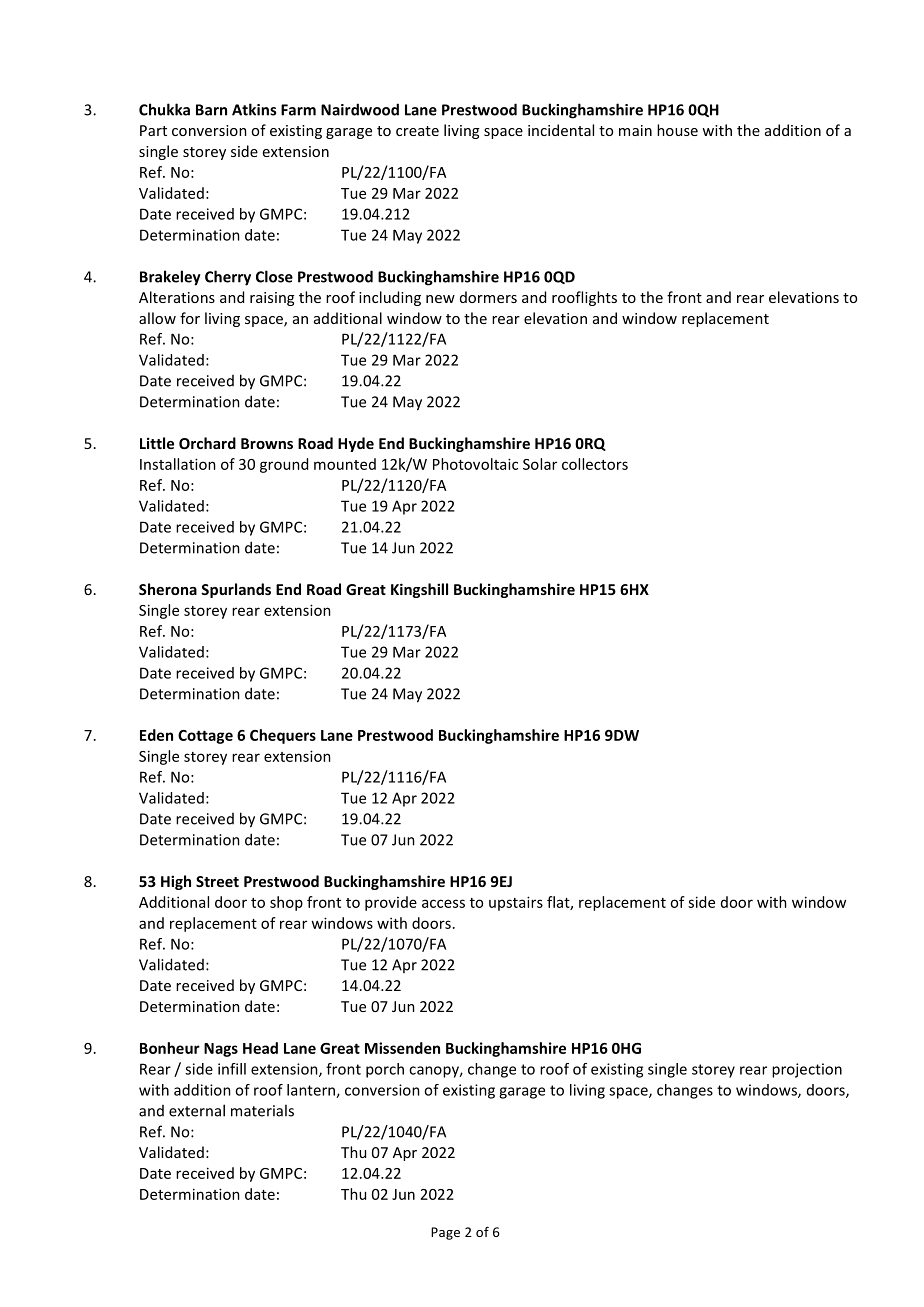  Describe the element at coordinates (262, 1110) in the screenshot. I see `materials` at that location.
